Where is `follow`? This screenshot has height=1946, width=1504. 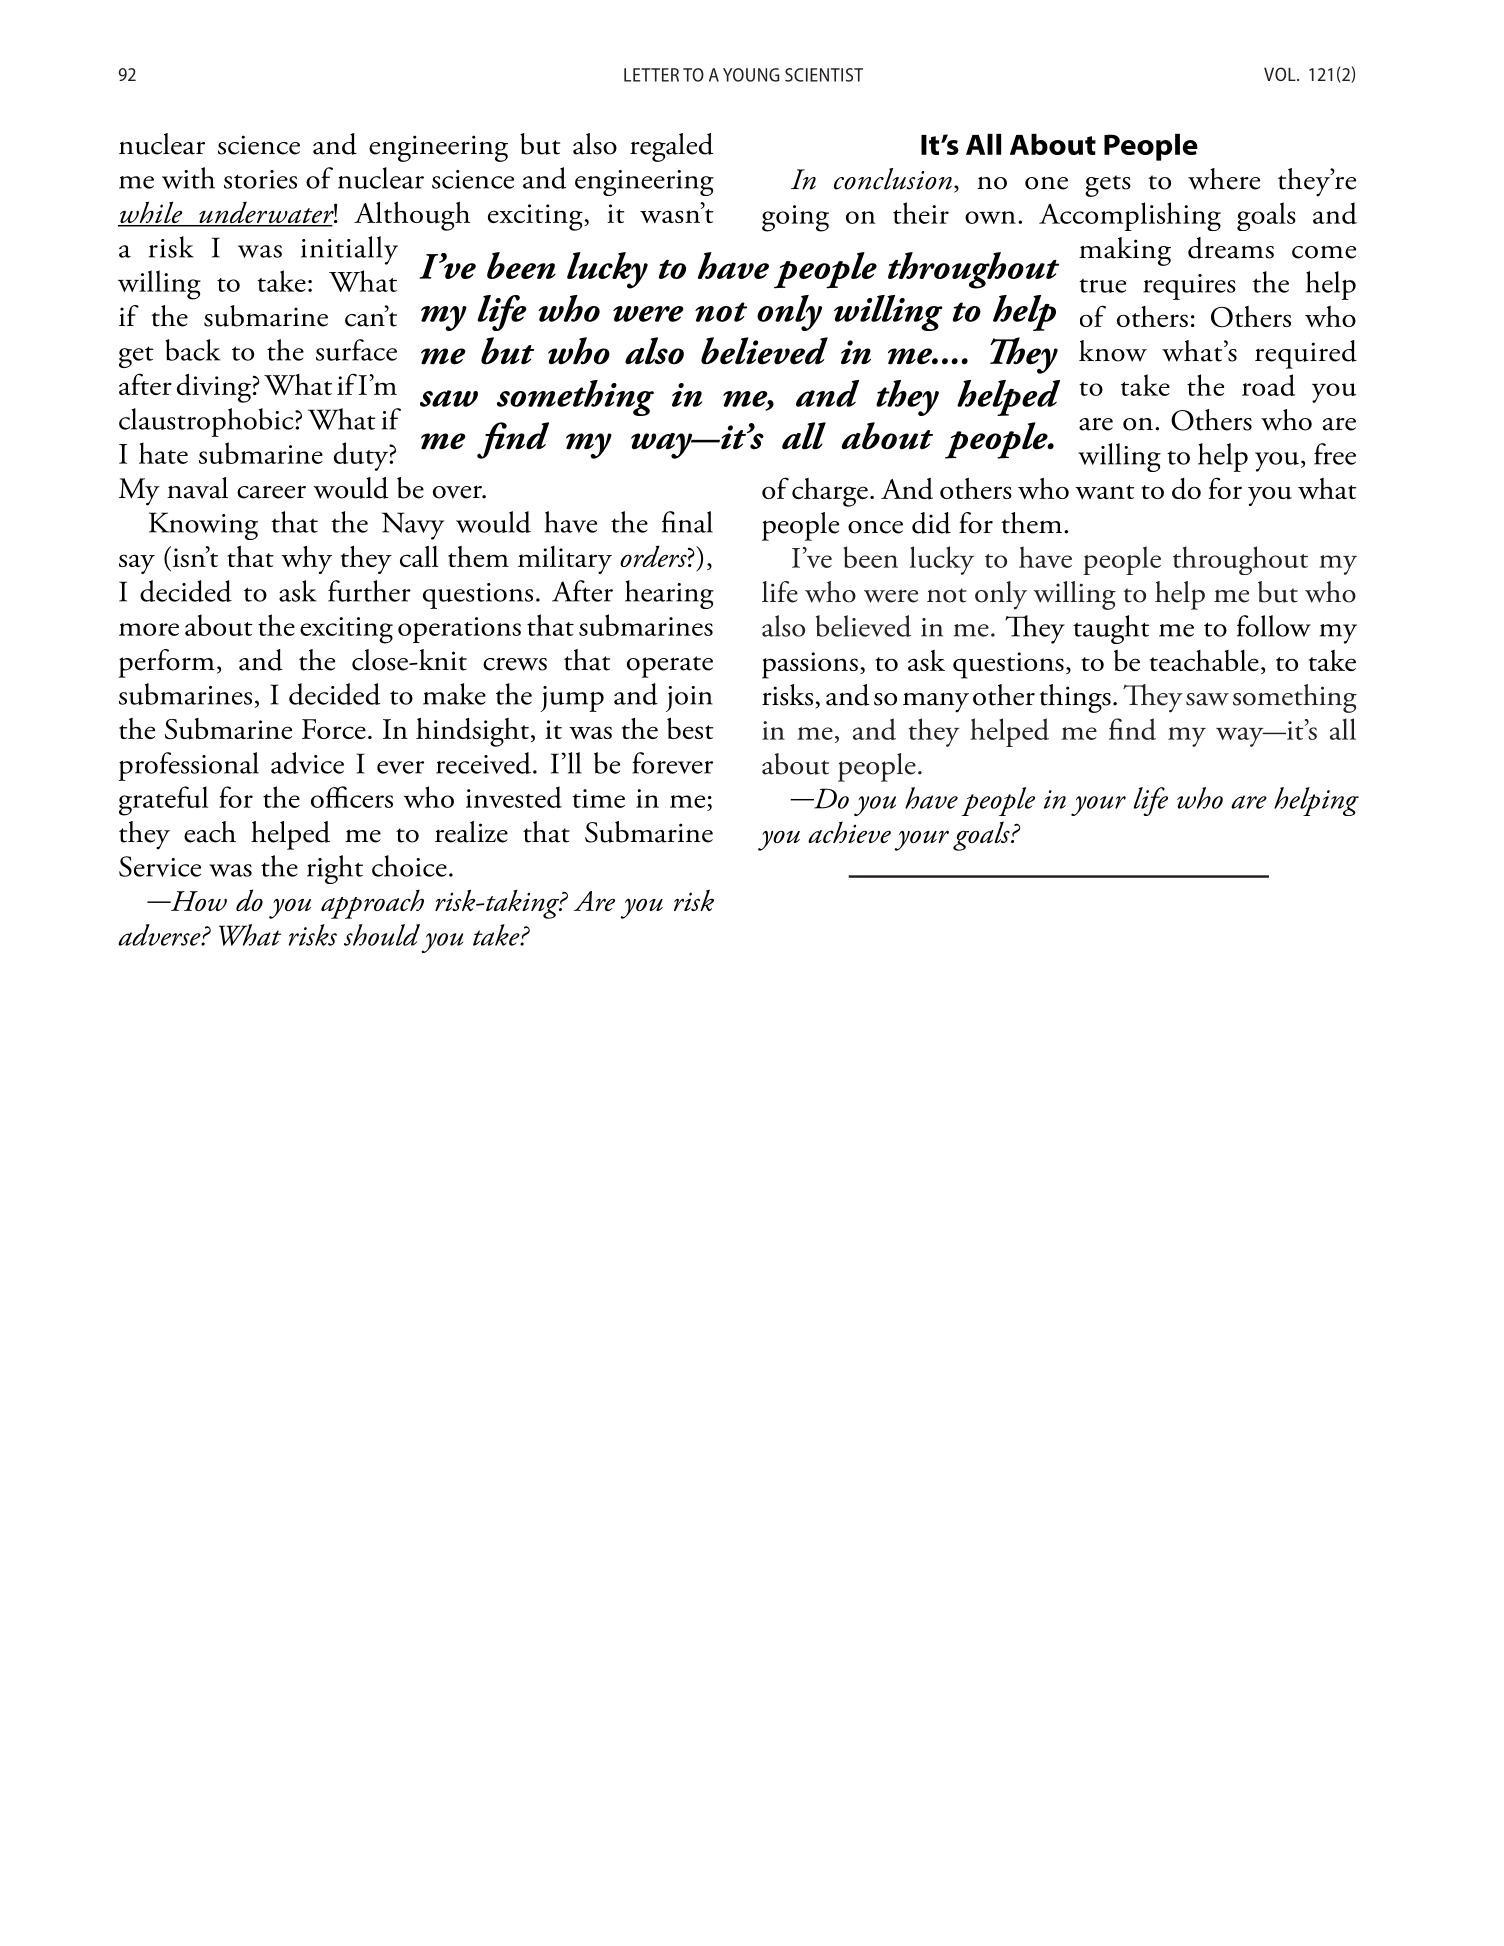 follow is located at coordinates (1274, 626).
